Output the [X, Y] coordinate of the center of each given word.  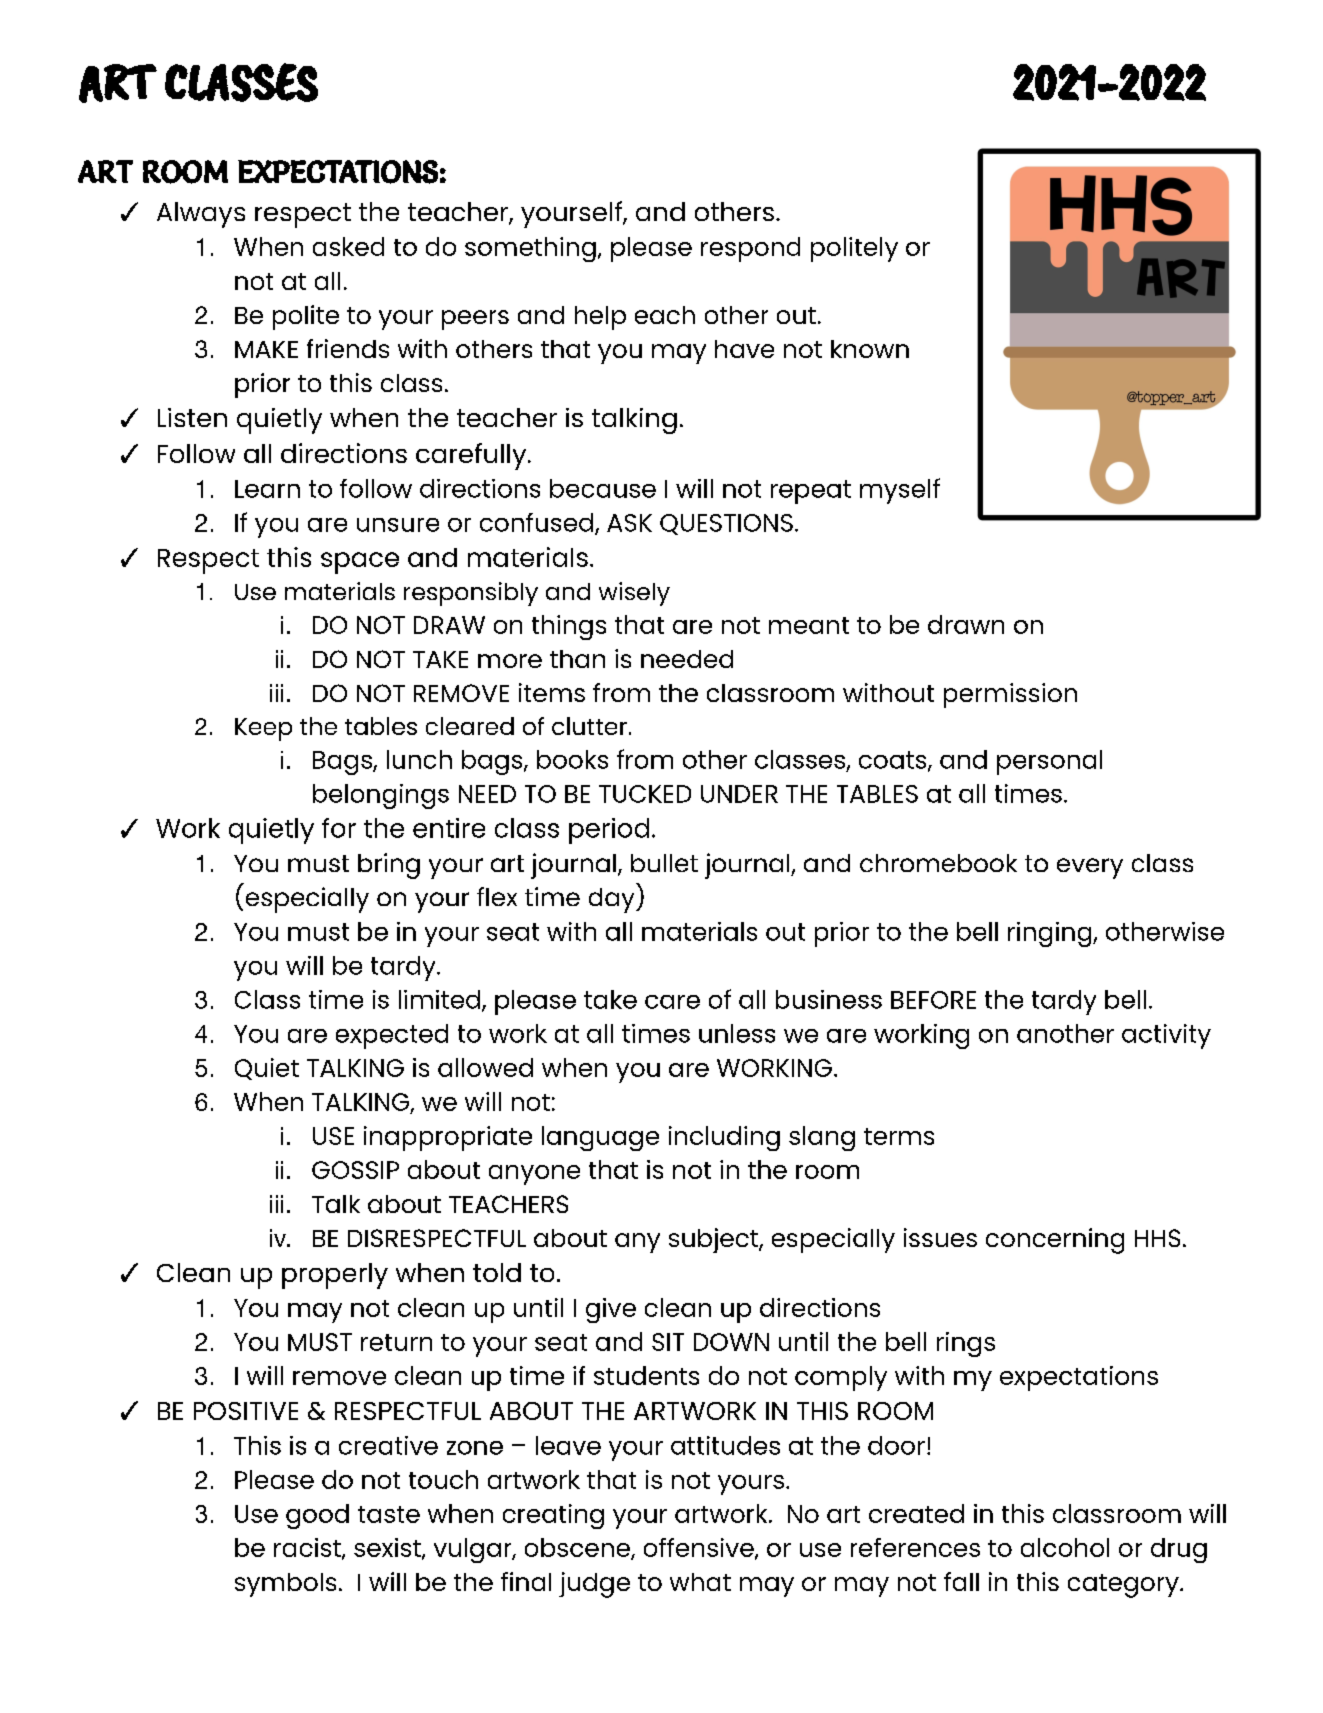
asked [348, 246]
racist [308, 1548]
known [870, 349]
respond [750, 249]
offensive [700, 1548]
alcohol [1065, 1547]
